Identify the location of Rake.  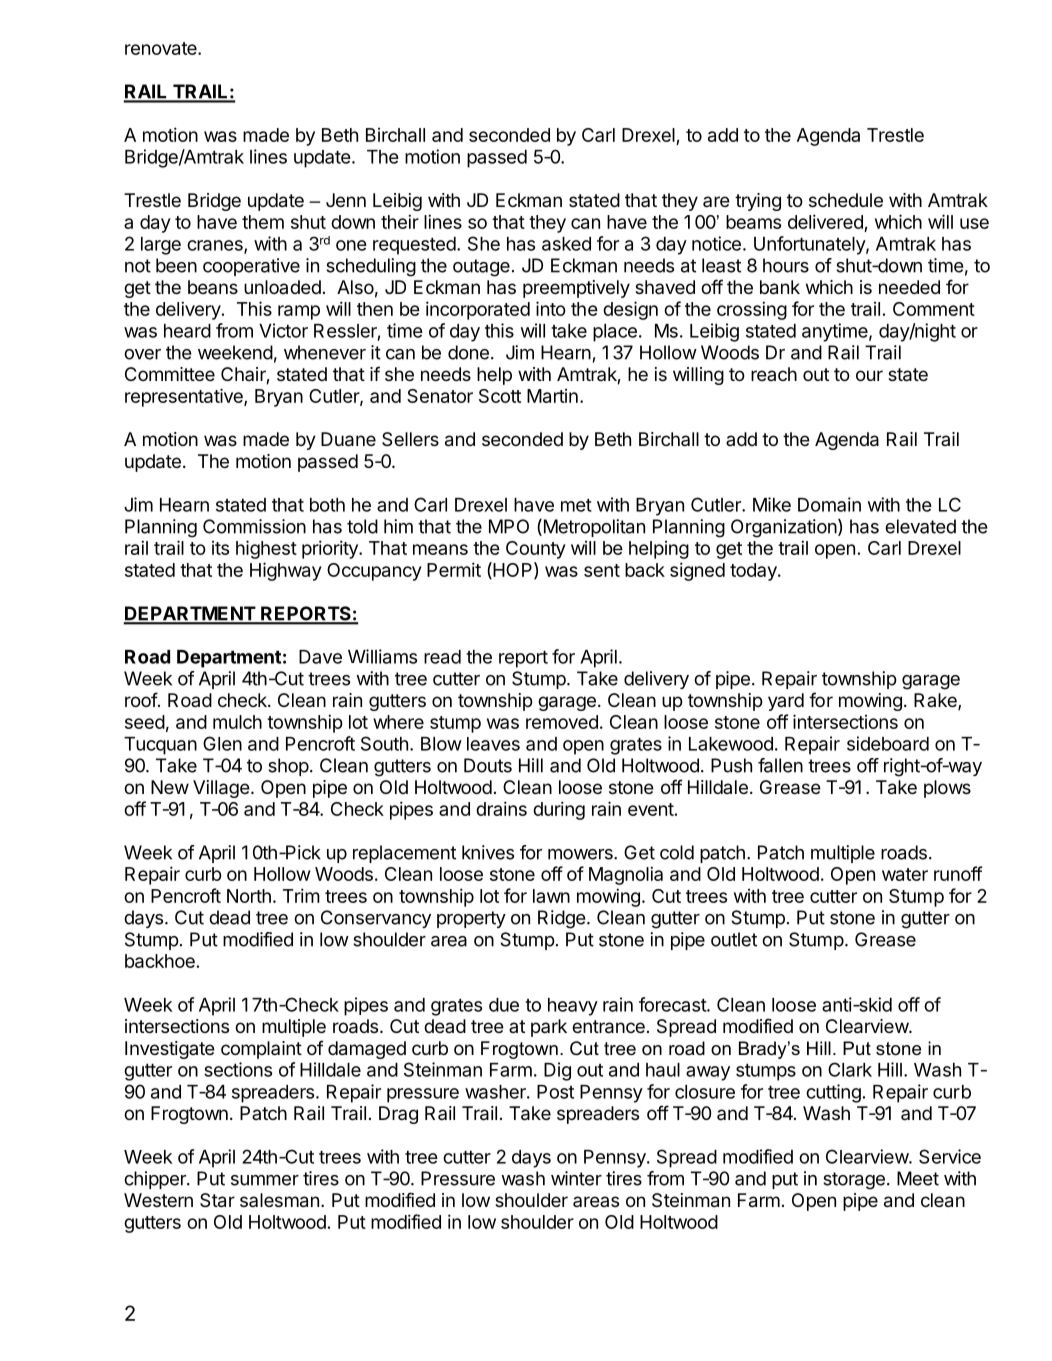
(936, 701).
